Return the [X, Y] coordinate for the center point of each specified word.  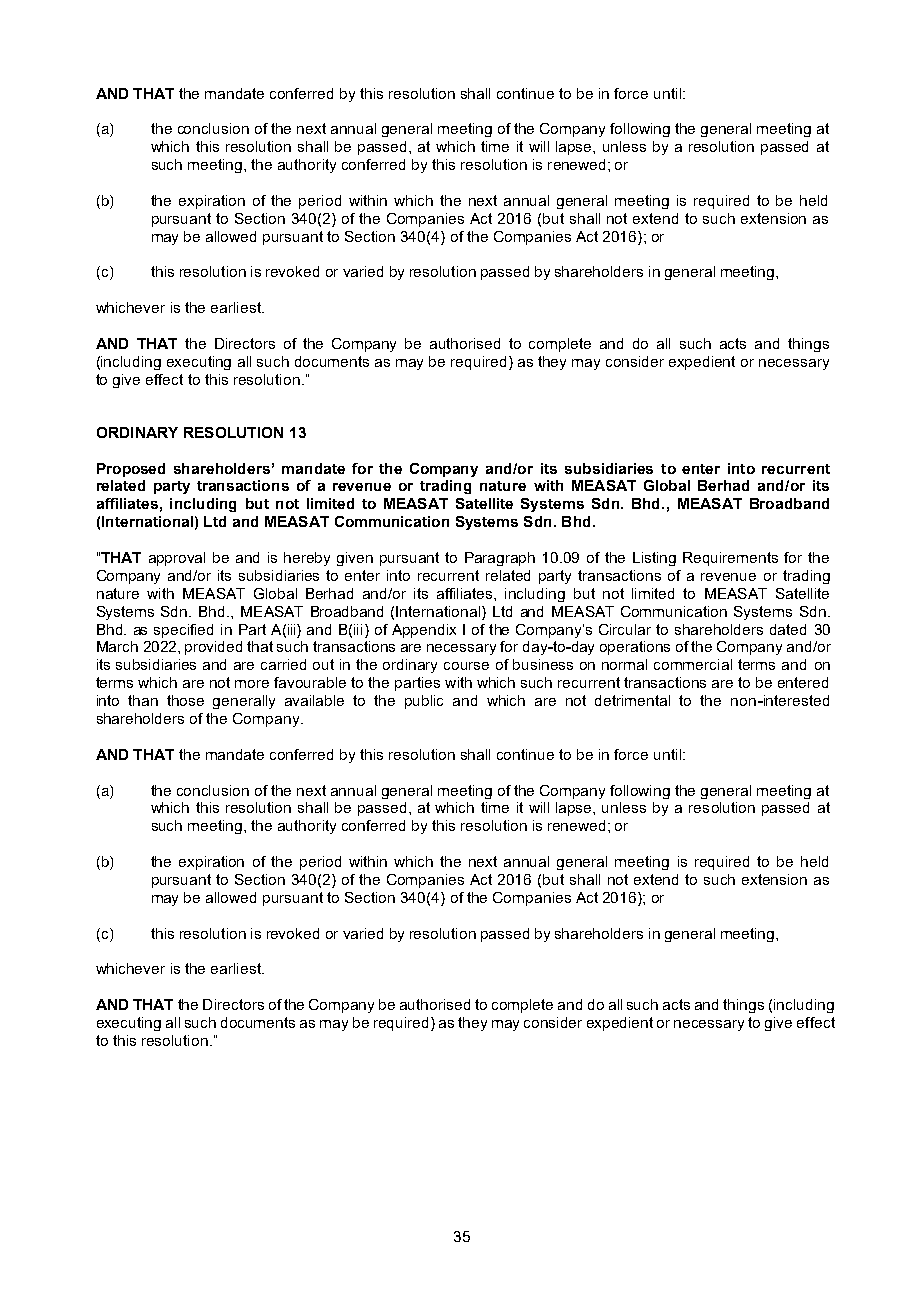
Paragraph [500, 559]
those [185, 700]
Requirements [730, 559]
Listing [654, 559]
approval [177, 559]
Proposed [131, 470]
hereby [307, 559]
